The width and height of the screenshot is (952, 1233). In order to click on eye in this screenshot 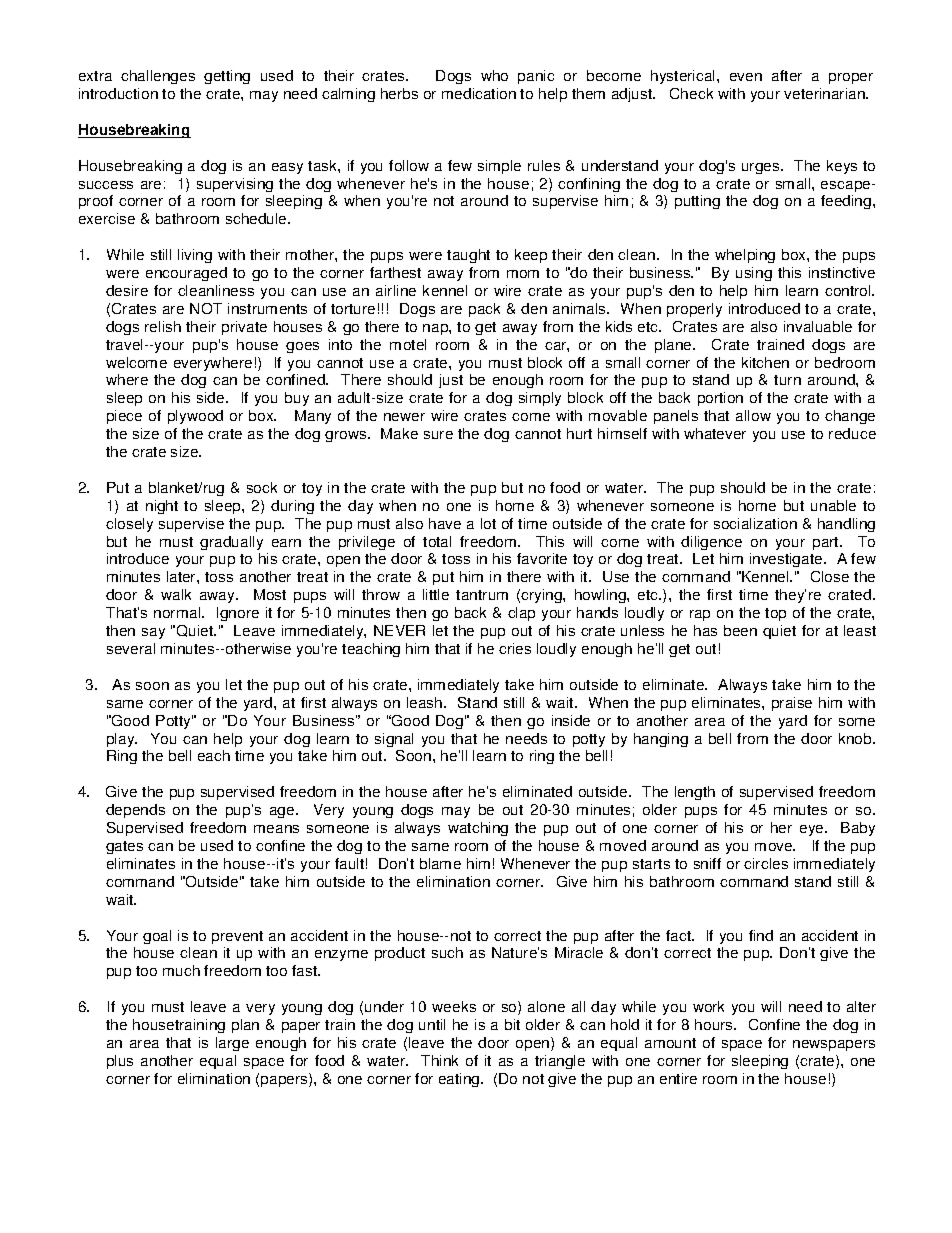, I will do `click(813, 830)`.
